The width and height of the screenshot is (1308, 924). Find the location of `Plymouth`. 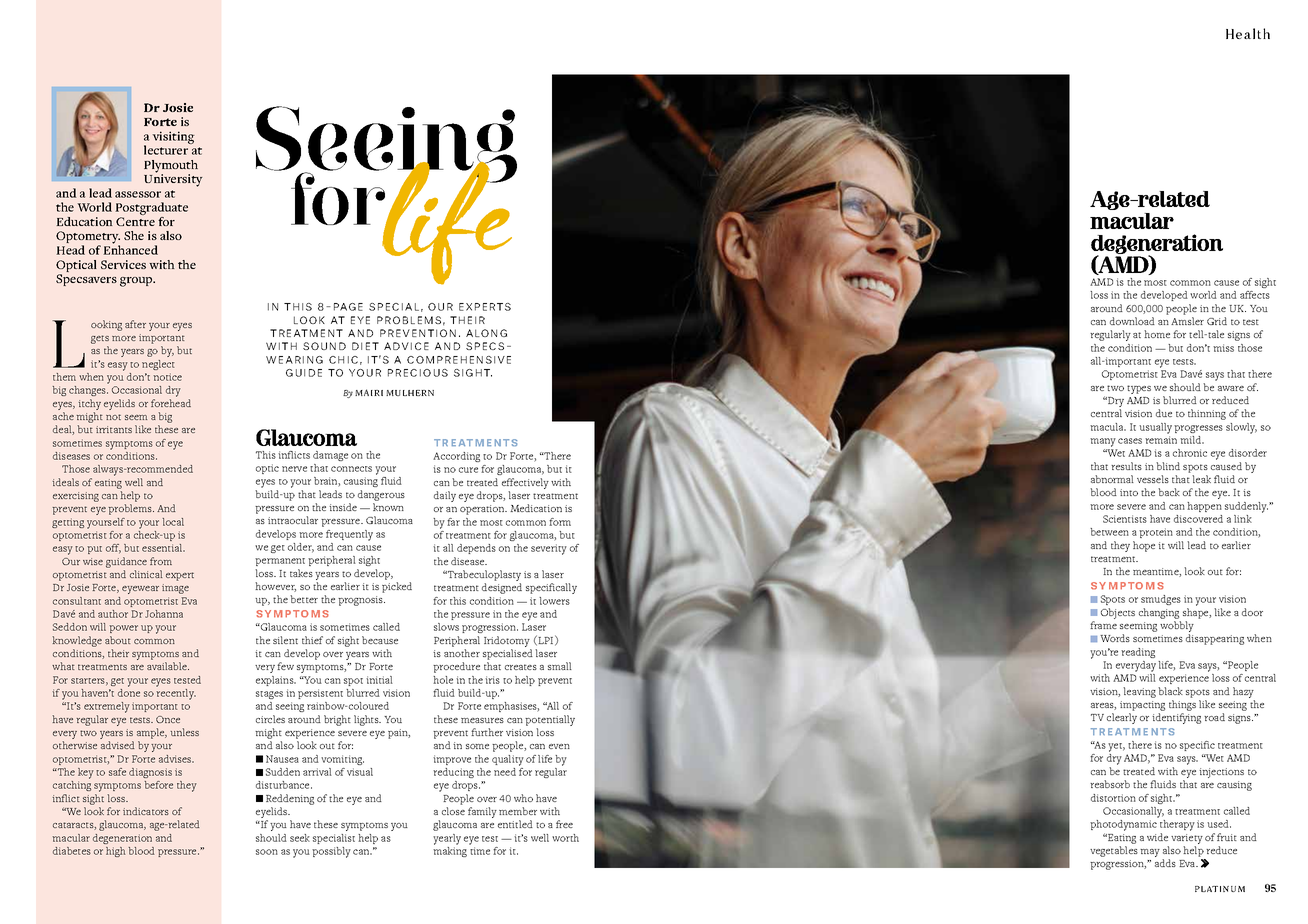

Plymouth is located at coordinates (171, 167).
